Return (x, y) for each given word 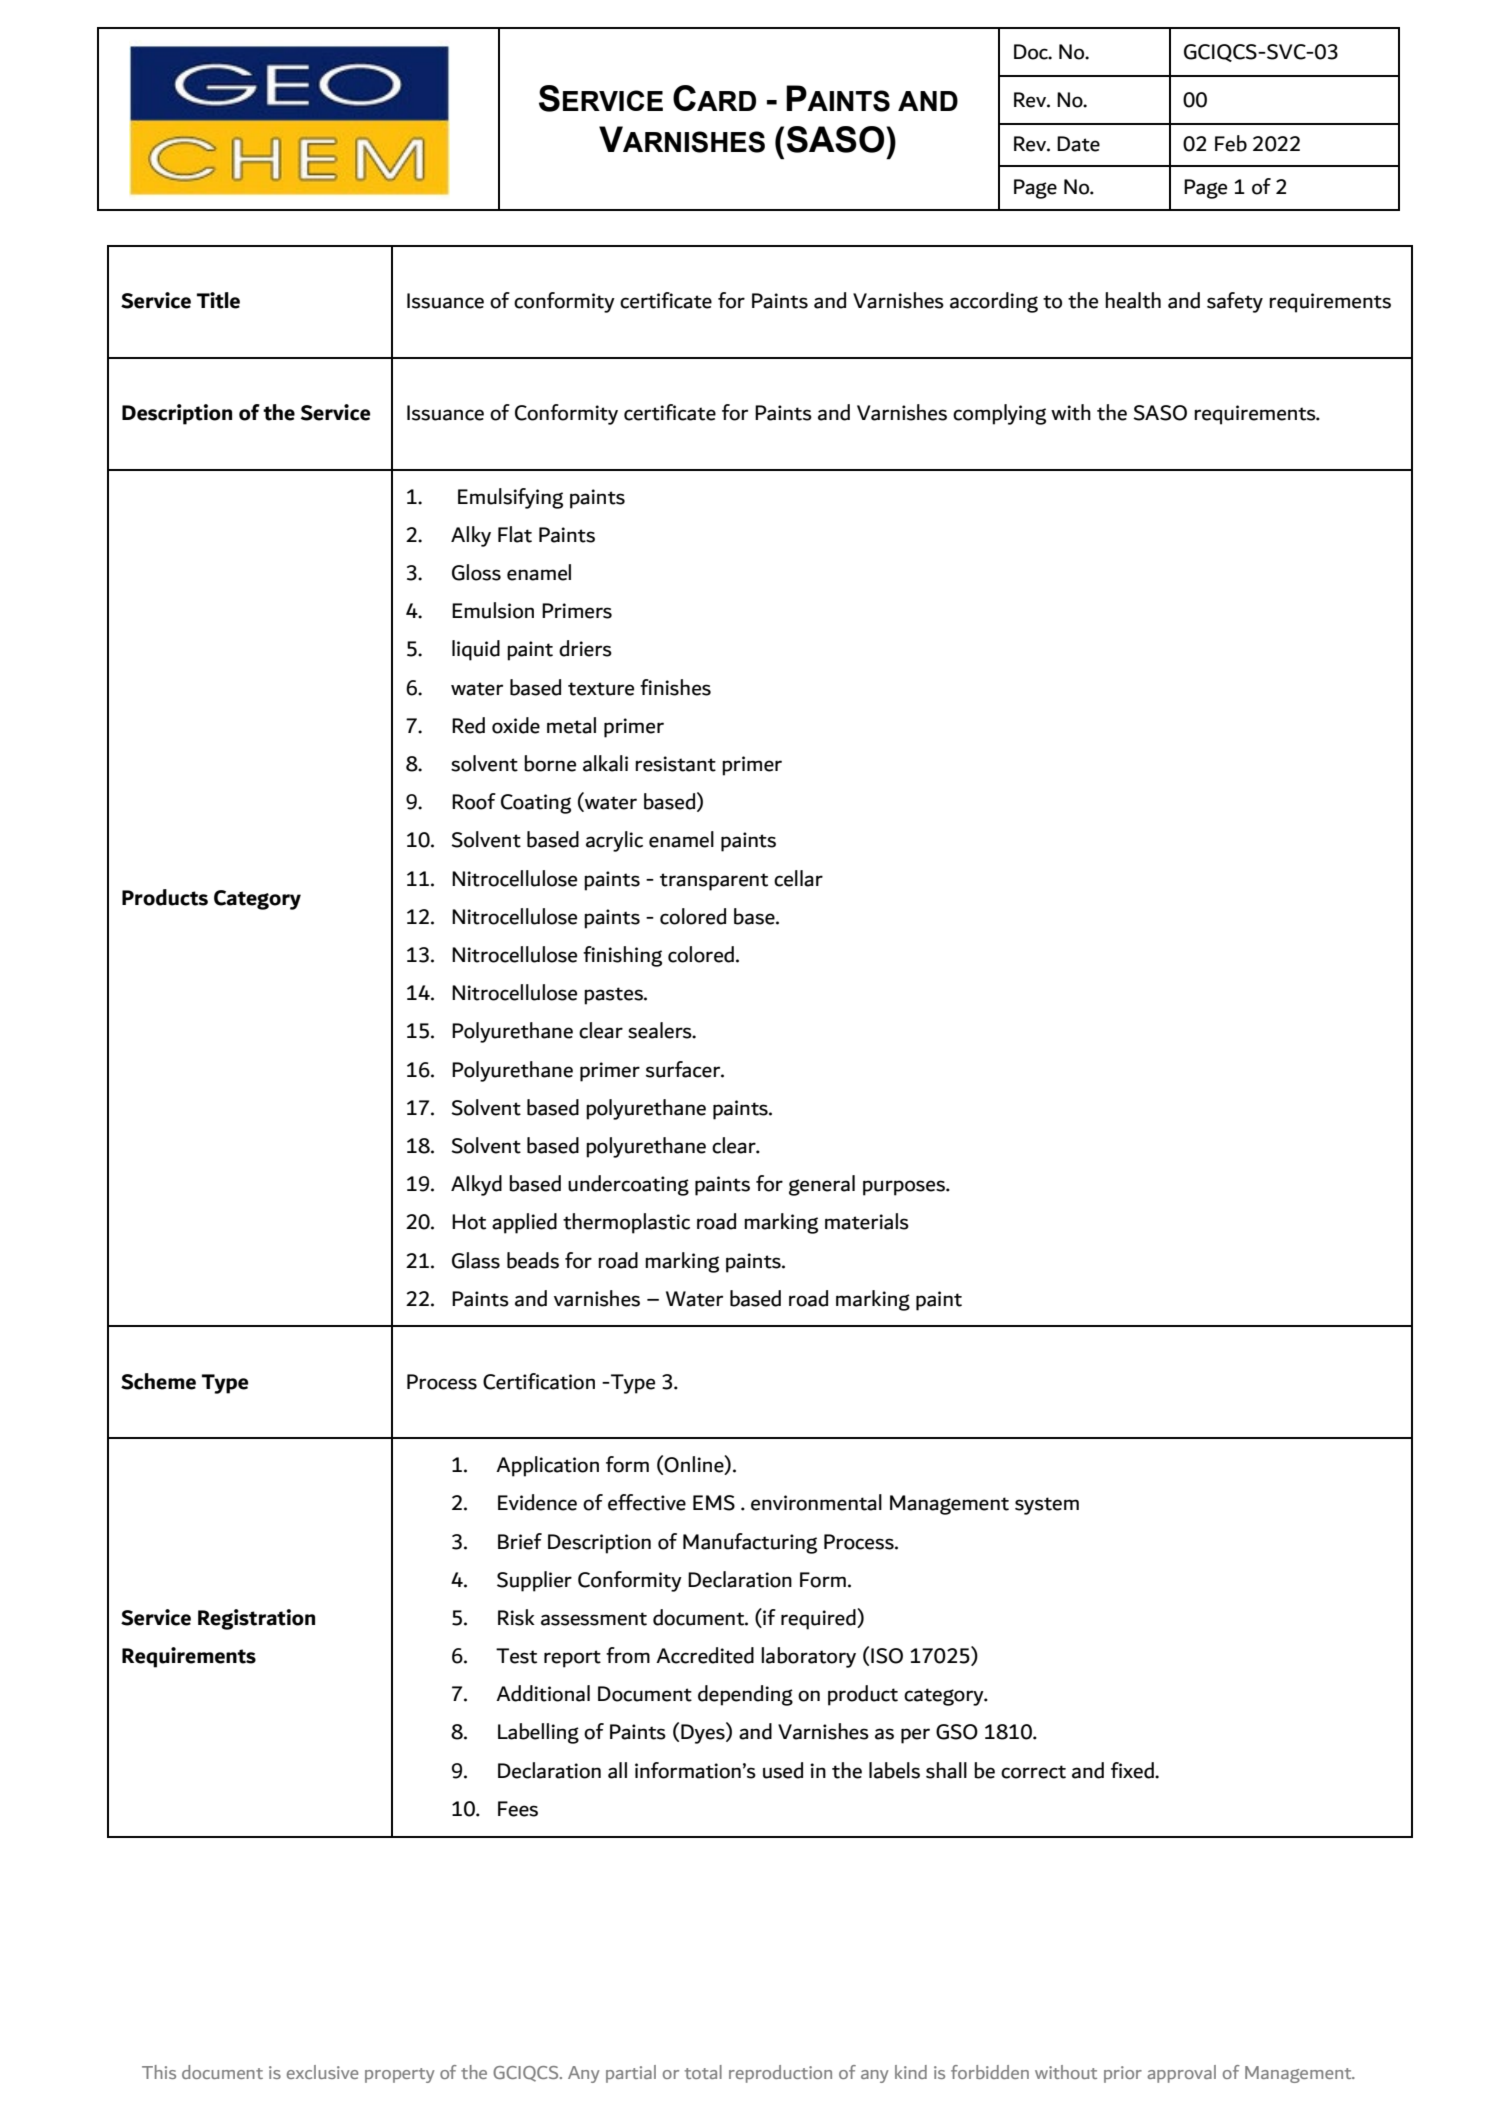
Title (218, 300)
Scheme (158, 1381)
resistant (675, 764)
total (703, 2072)
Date (1078, 144)
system (1047, 1506)
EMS (714, 1503)
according (994, 302)
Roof (474, 801)
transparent (714, 882)
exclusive (322, 2072)
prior (1123, 2074)
